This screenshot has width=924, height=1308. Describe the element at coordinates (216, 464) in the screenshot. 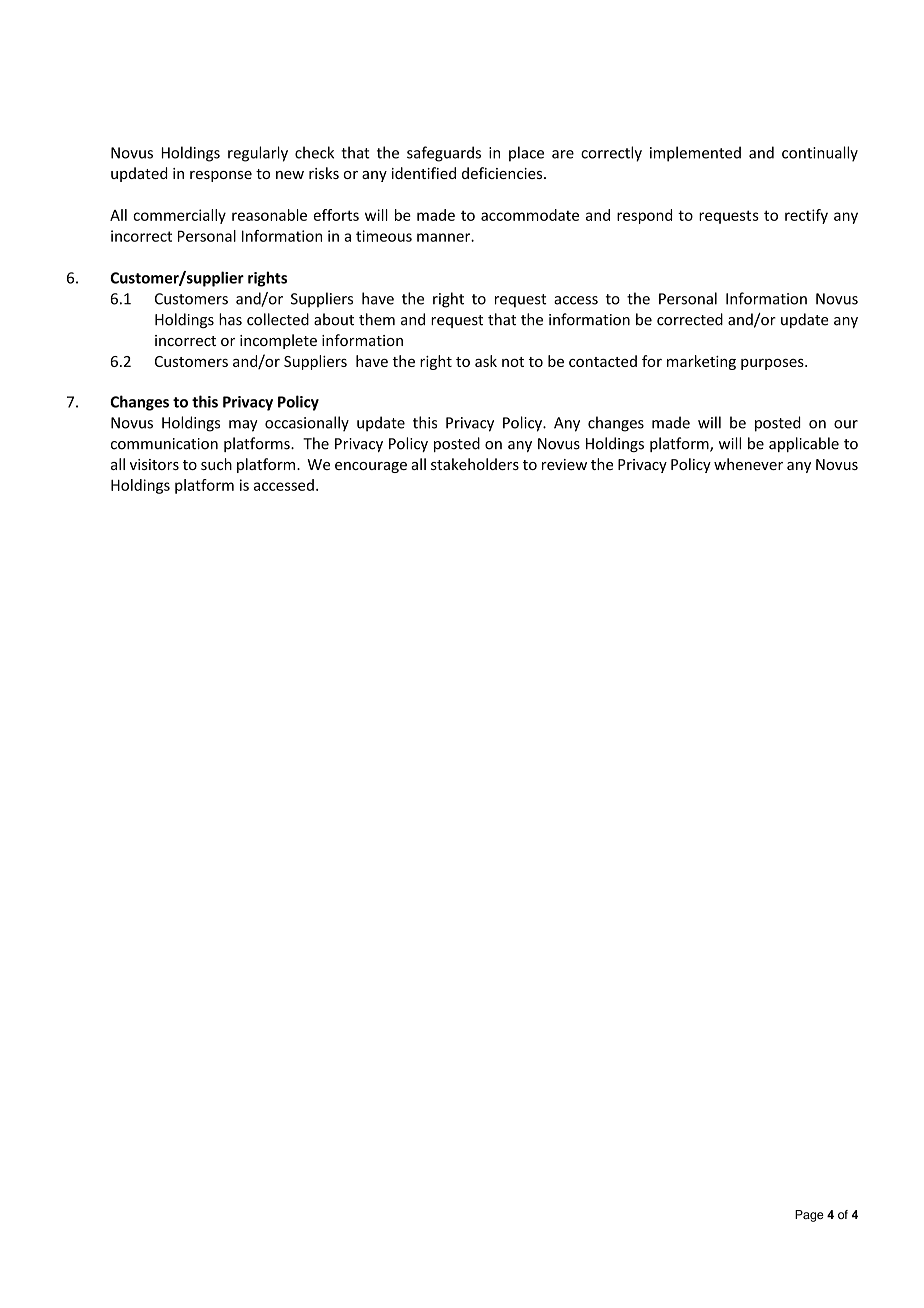

I see `such` at that location.
